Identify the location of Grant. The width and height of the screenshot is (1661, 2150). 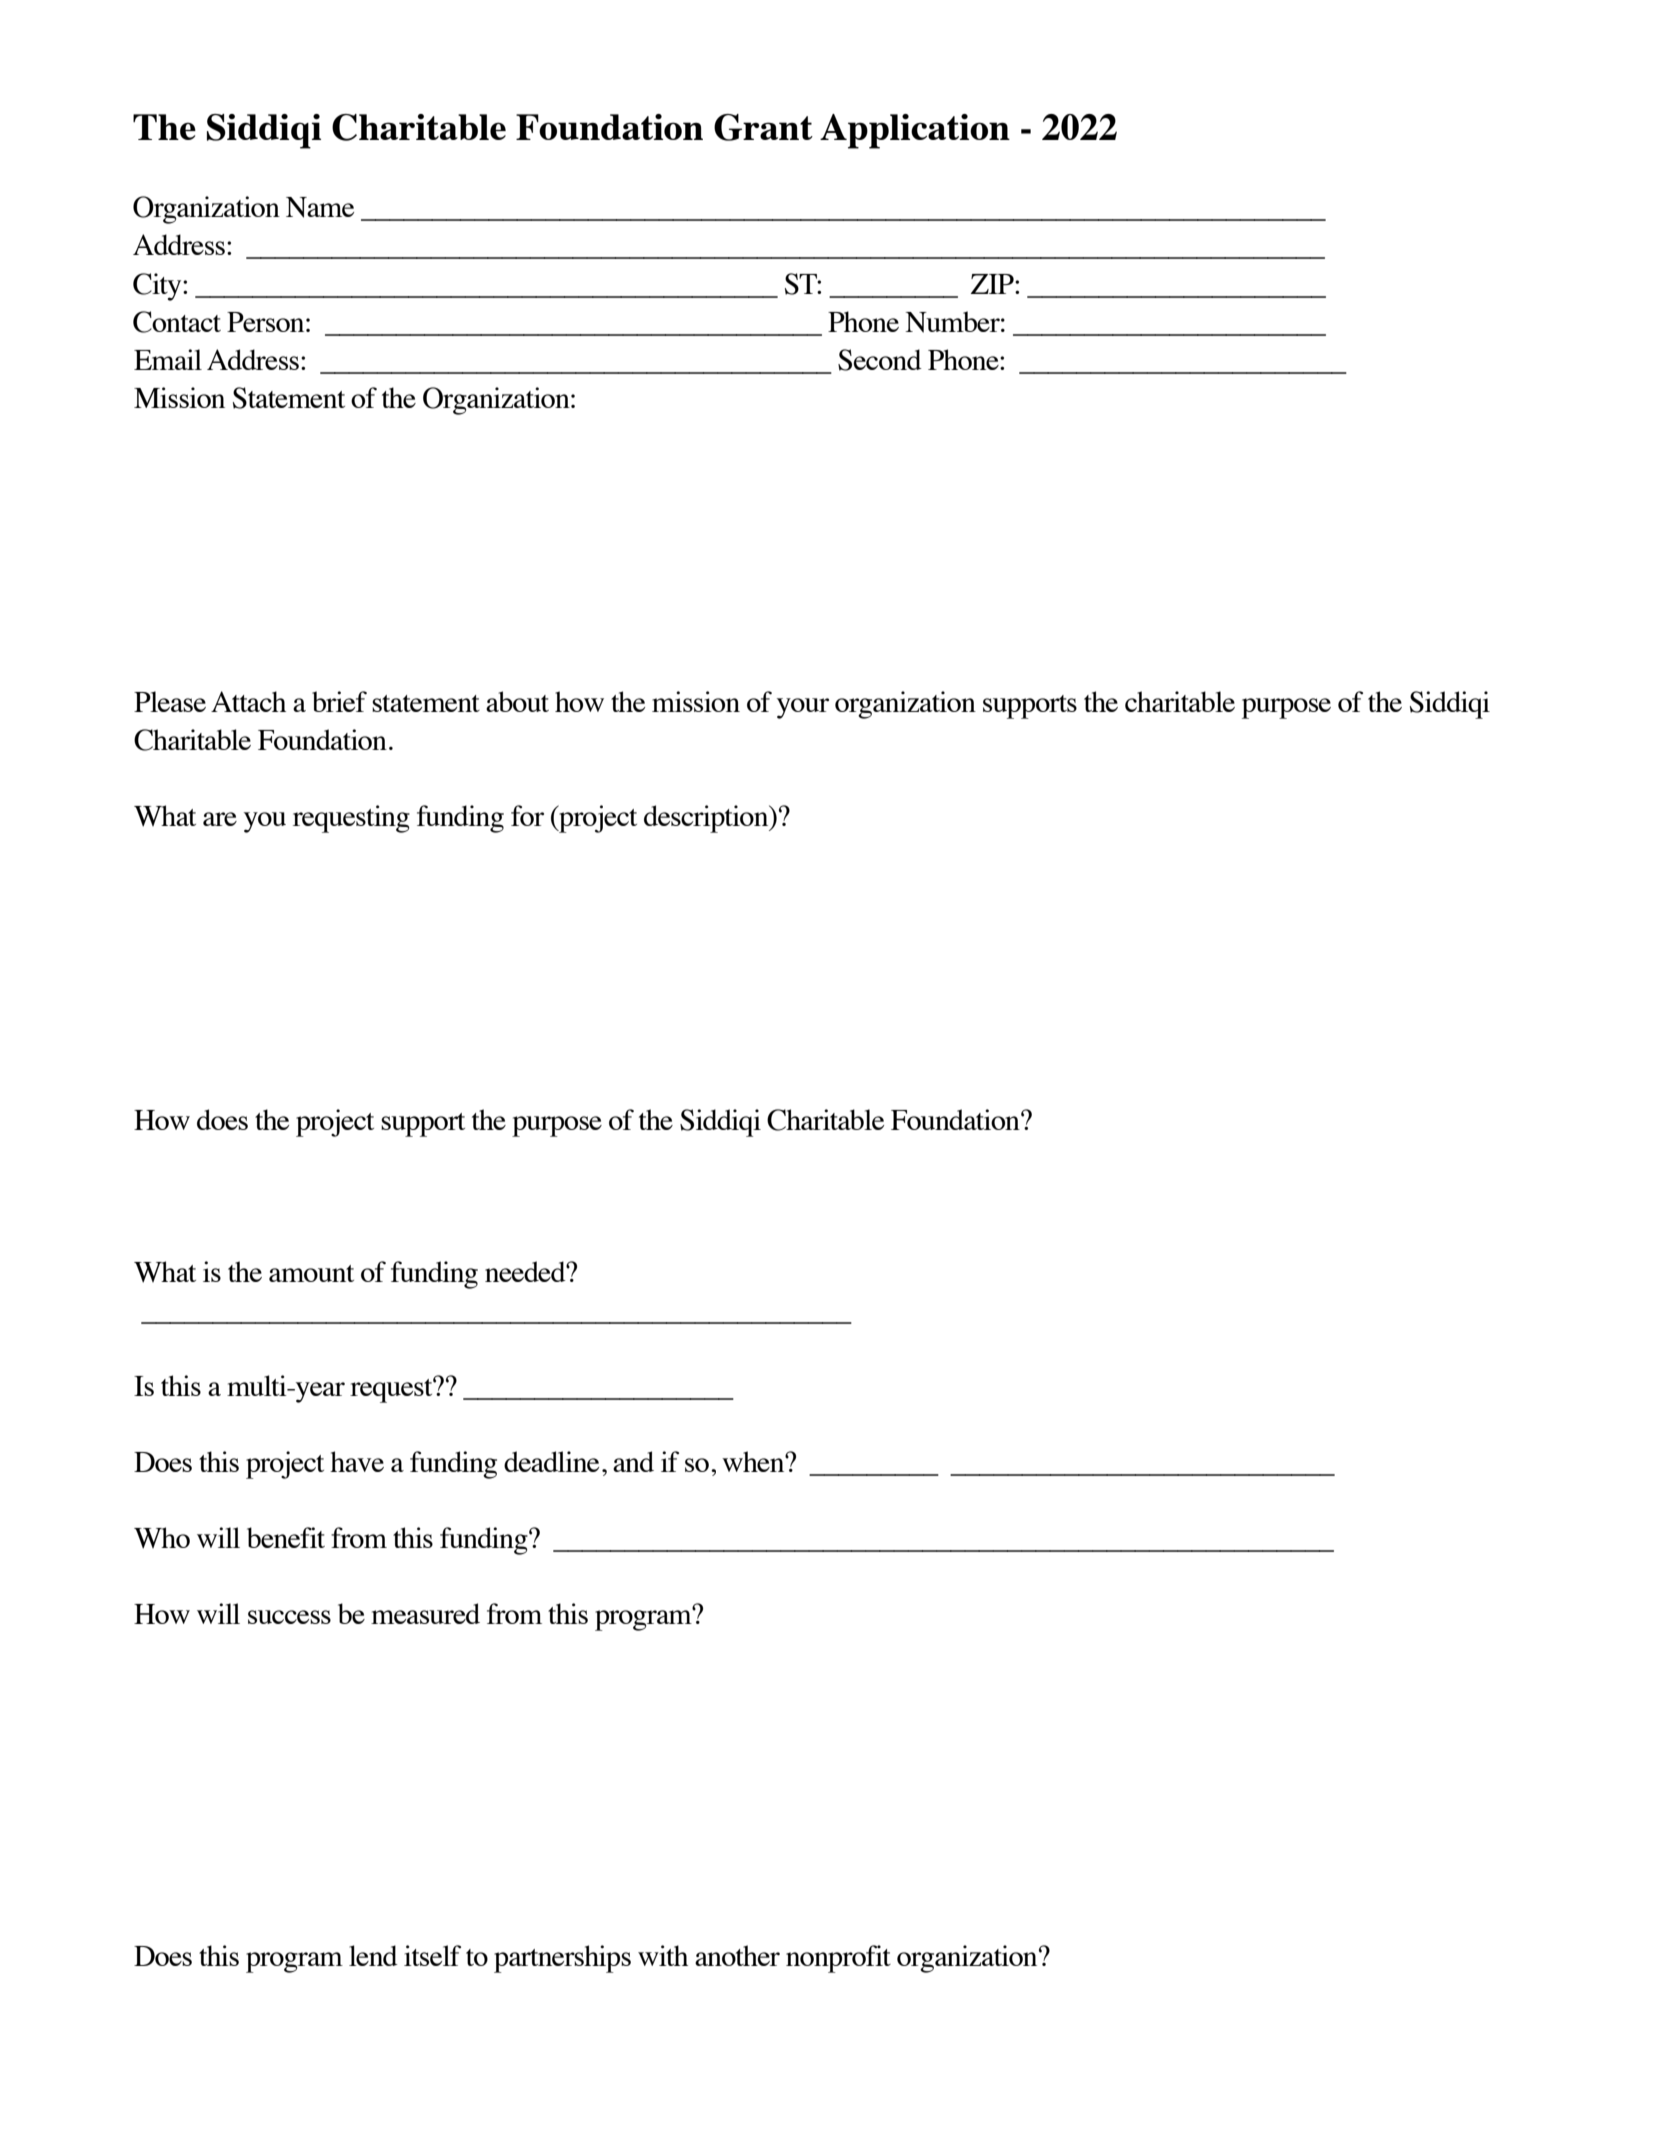
(763, 127).
